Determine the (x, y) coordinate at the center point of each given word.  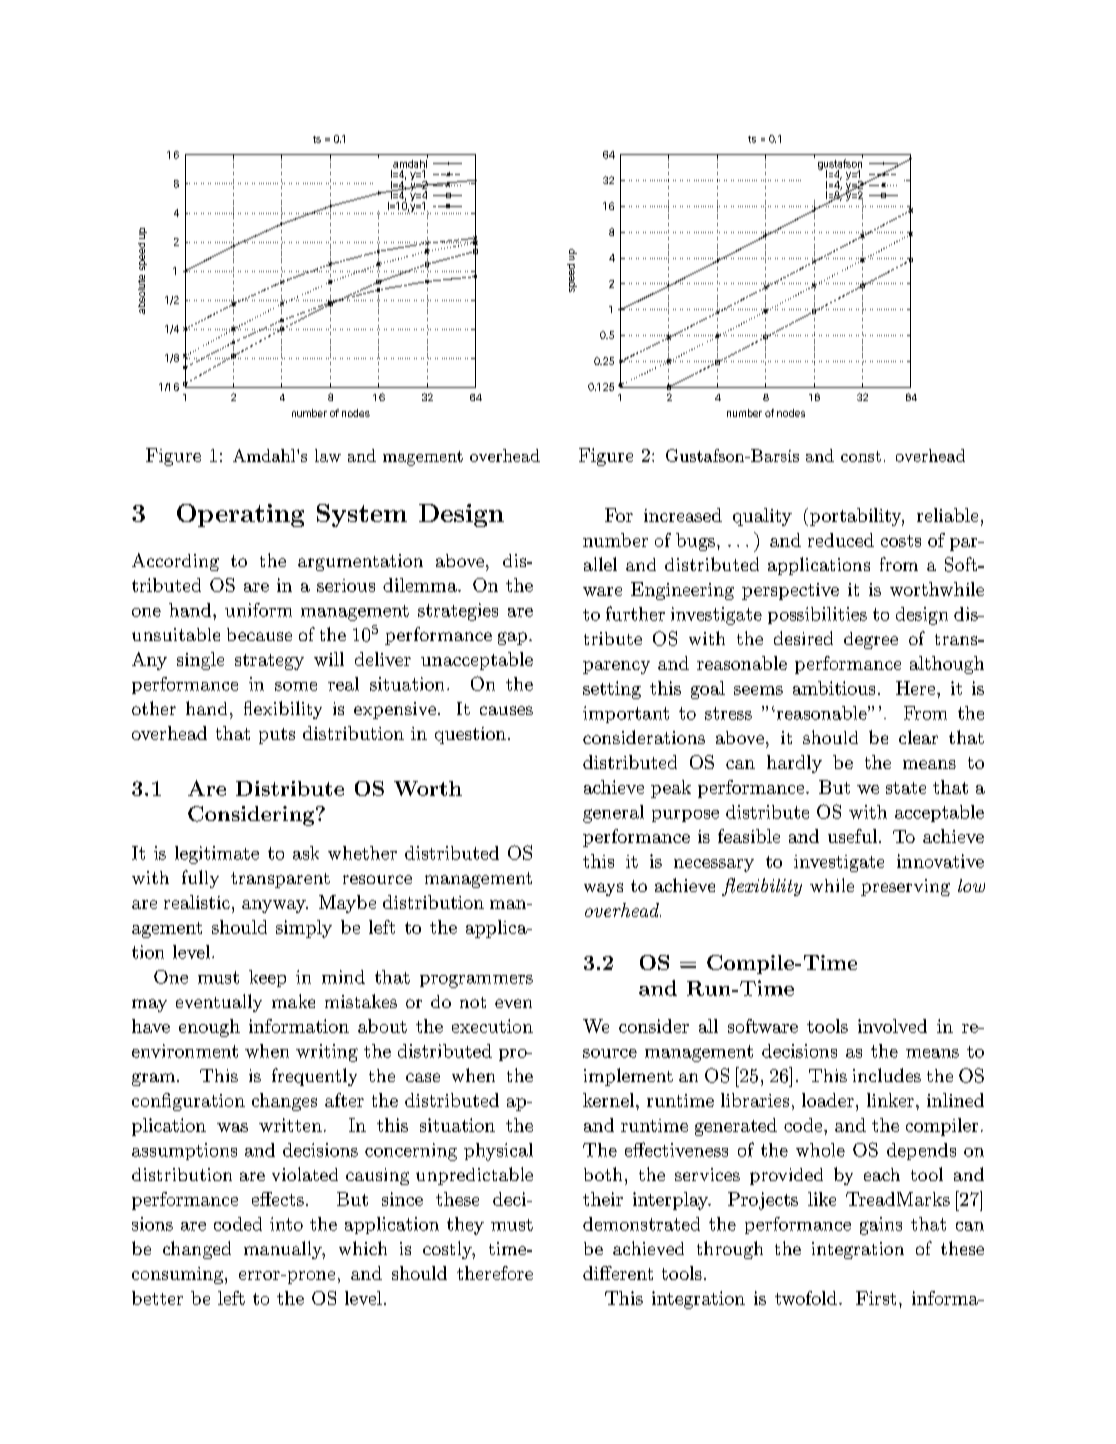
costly (449, 1250)
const (861, 456)
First (876, 1298)
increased (683, 515)
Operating (240, 515)
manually (284, 1250)
